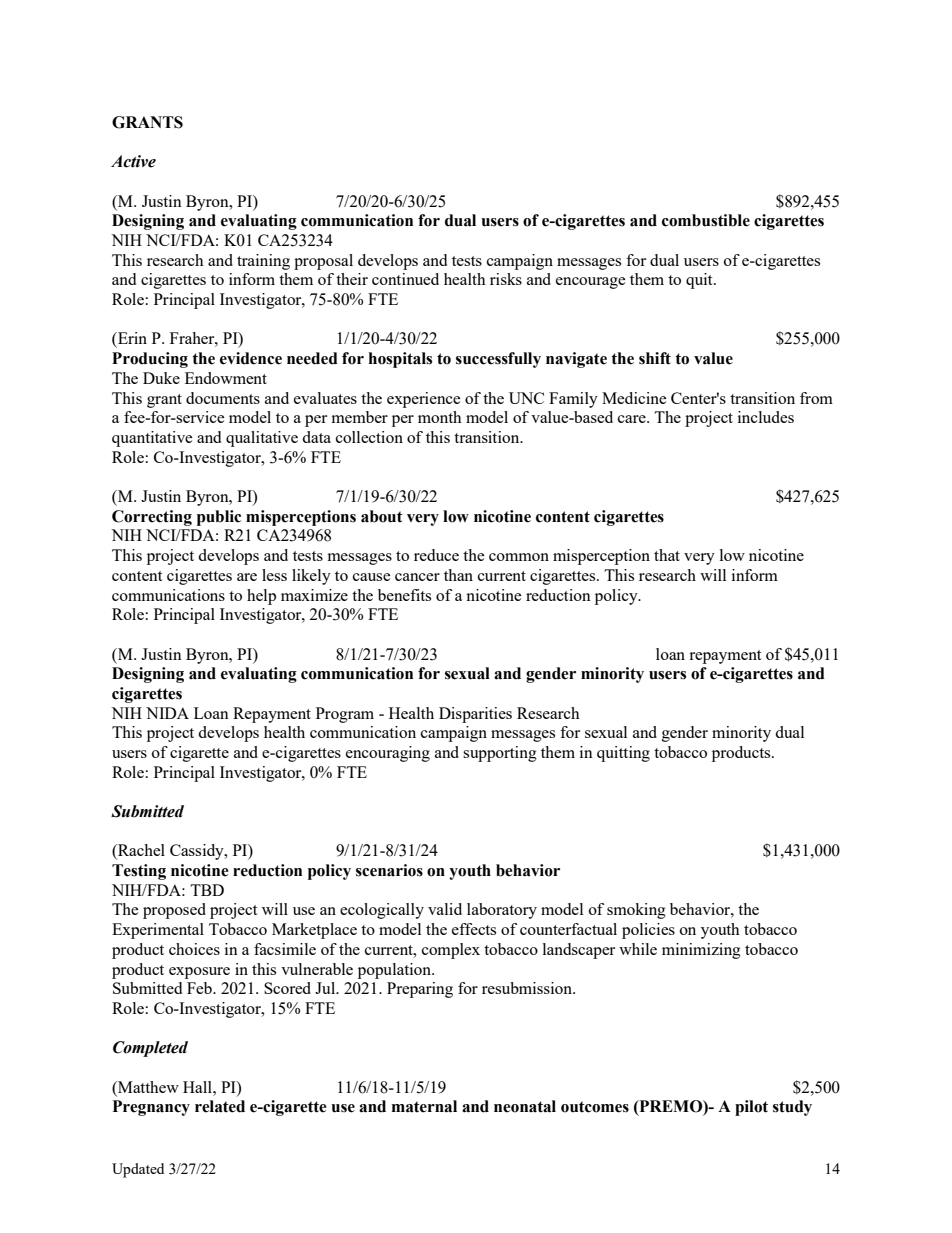 This page has height=1233, width=952. Describe the element at coordinates (766, 417) in the page. I see `includes` at that location.
